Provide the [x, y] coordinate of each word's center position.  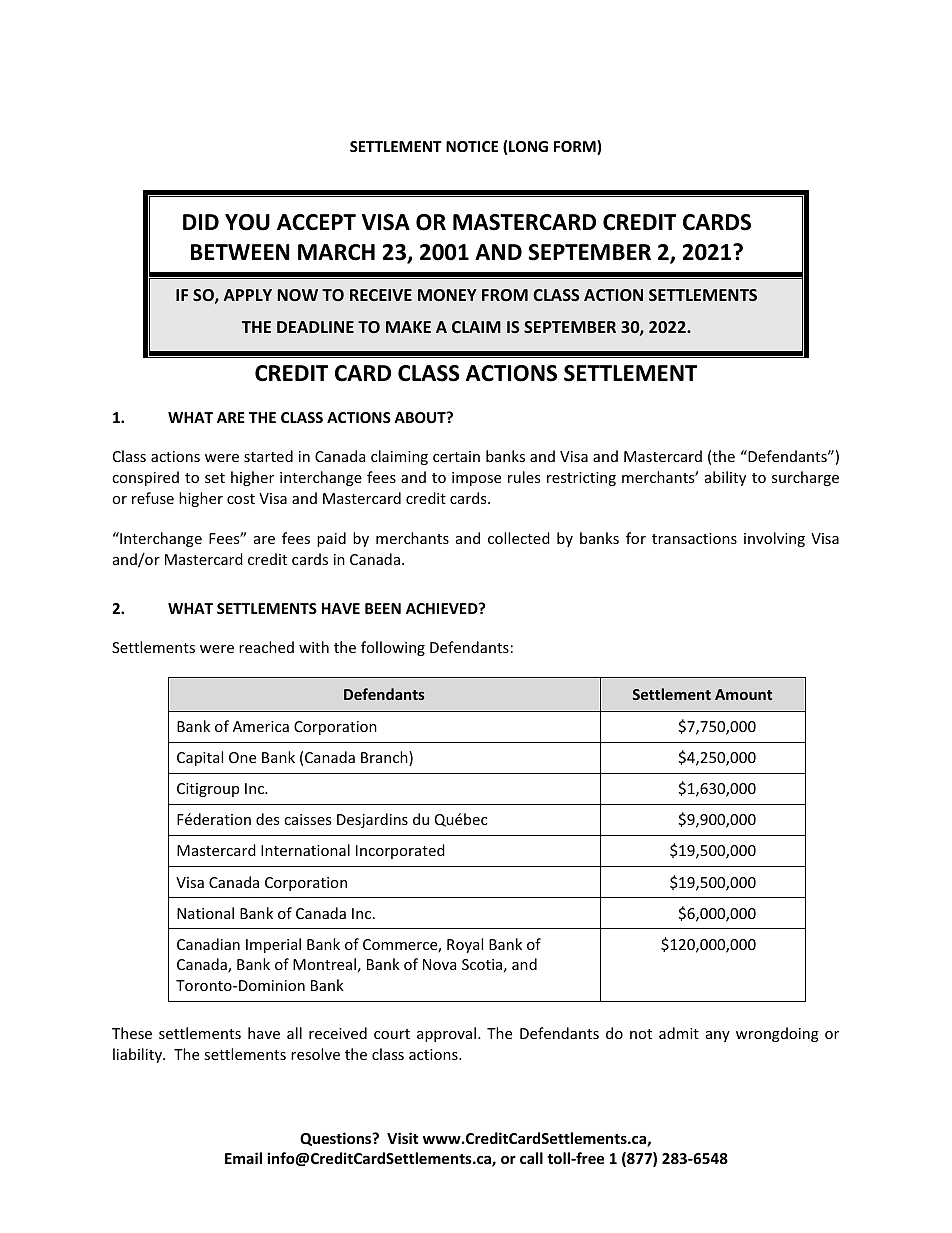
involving [774, 539]
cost [241, 499]
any [718, 1036]
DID [201, 222]
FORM [576, 147]
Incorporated [400, 851]
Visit [402, 1138]
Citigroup [208, 790]
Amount [743, 694]
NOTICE [472, 146]
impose [476, 479]
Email [243, 1158]
